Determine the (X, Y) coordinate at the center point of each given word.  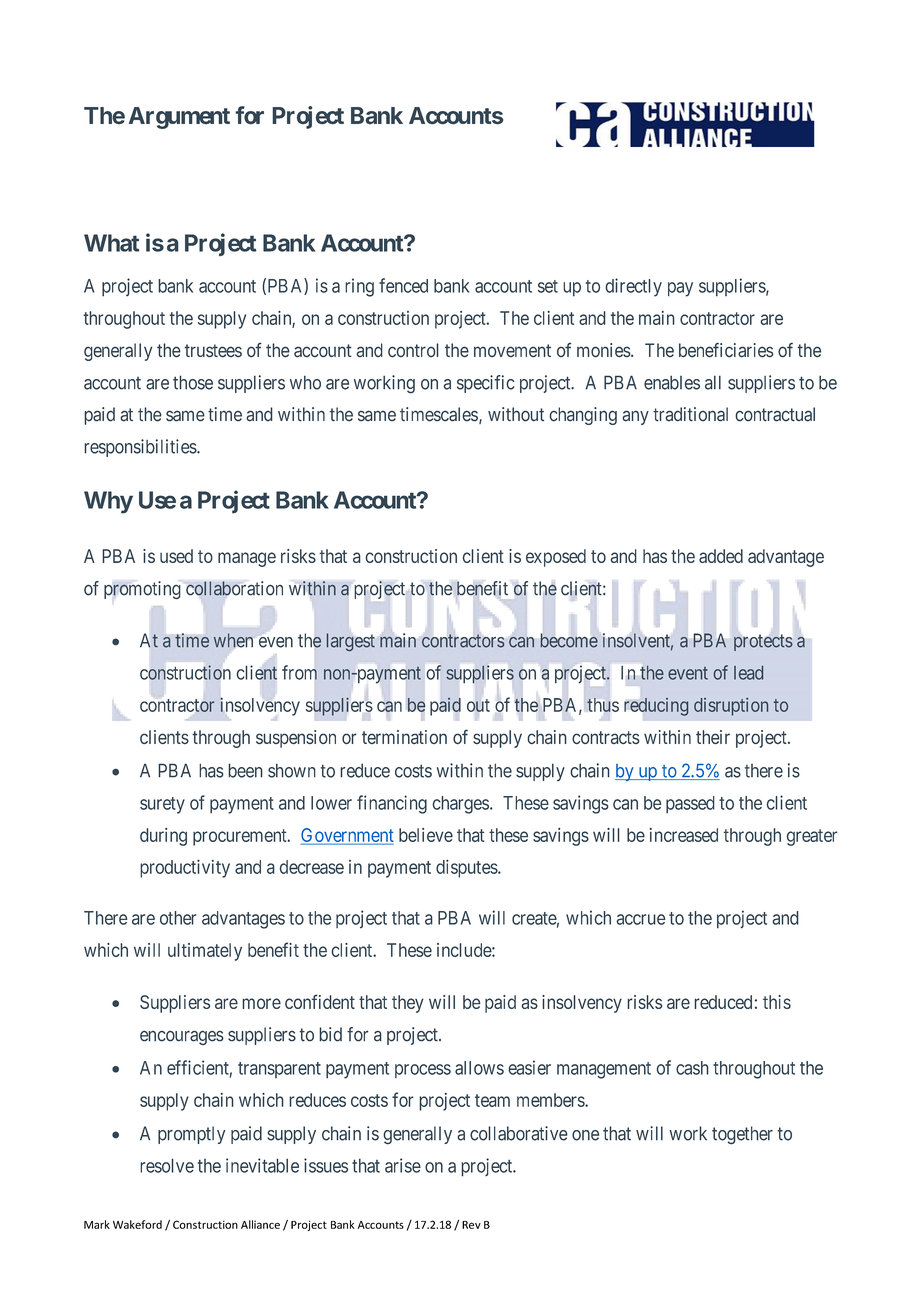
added (721, 556)
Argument (179, 118)
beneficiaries (726, 350)
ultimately (205, 952)
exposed (556, 558)
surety (162, 805)
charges (460, 805)
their (713, 737)
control (413, 350)
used (176, 556)
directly (634, 287)
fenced (403, 285)
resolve (167, 1165)
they (408, 1004)
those (193, 382)
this (777, 1002)
